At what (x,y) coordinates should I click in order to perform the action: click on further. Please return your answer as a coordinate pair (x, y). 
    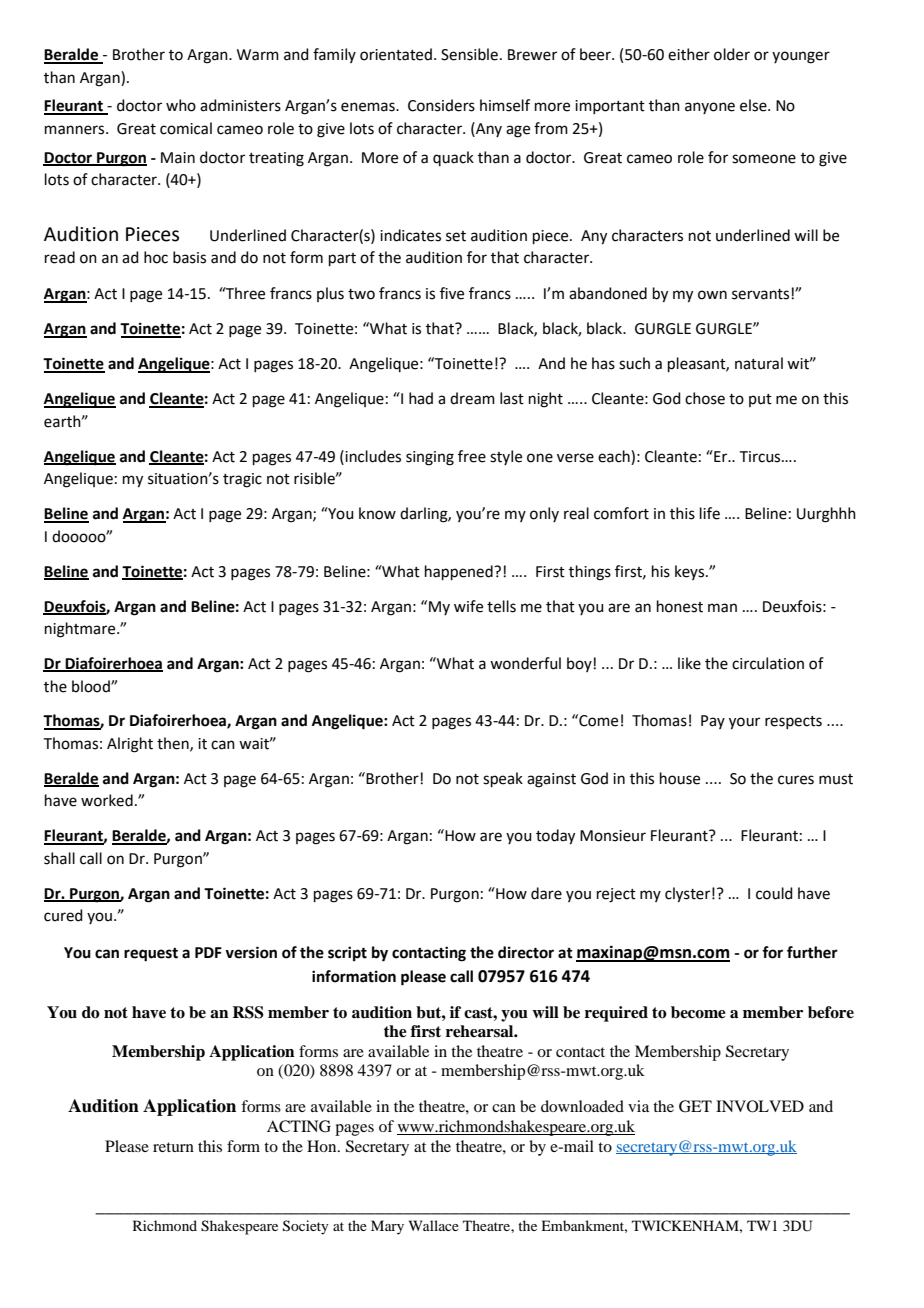
    Looking at the image, I should click on (812, 952).
